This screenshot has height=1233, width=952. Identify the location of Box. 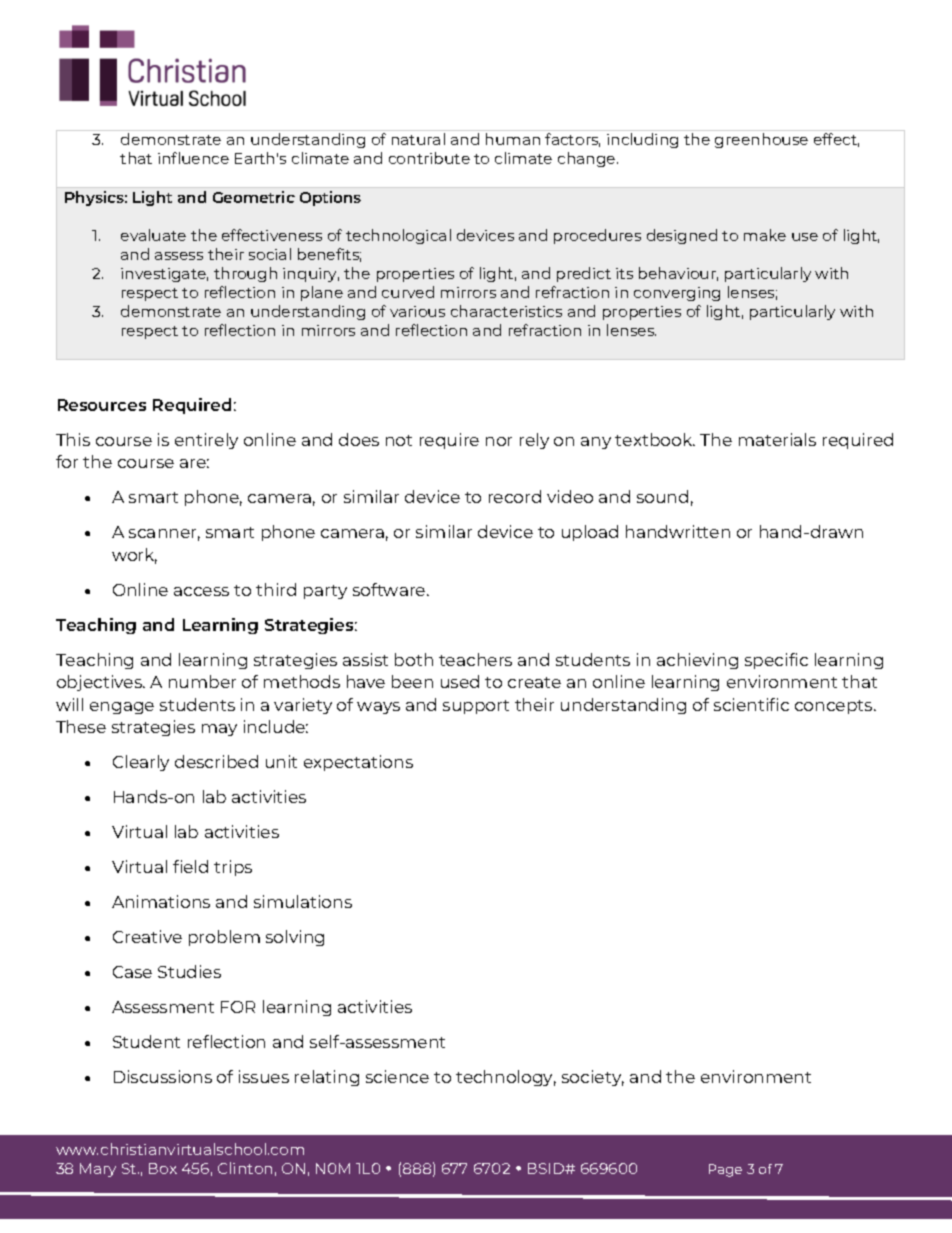
(163, 1168).
